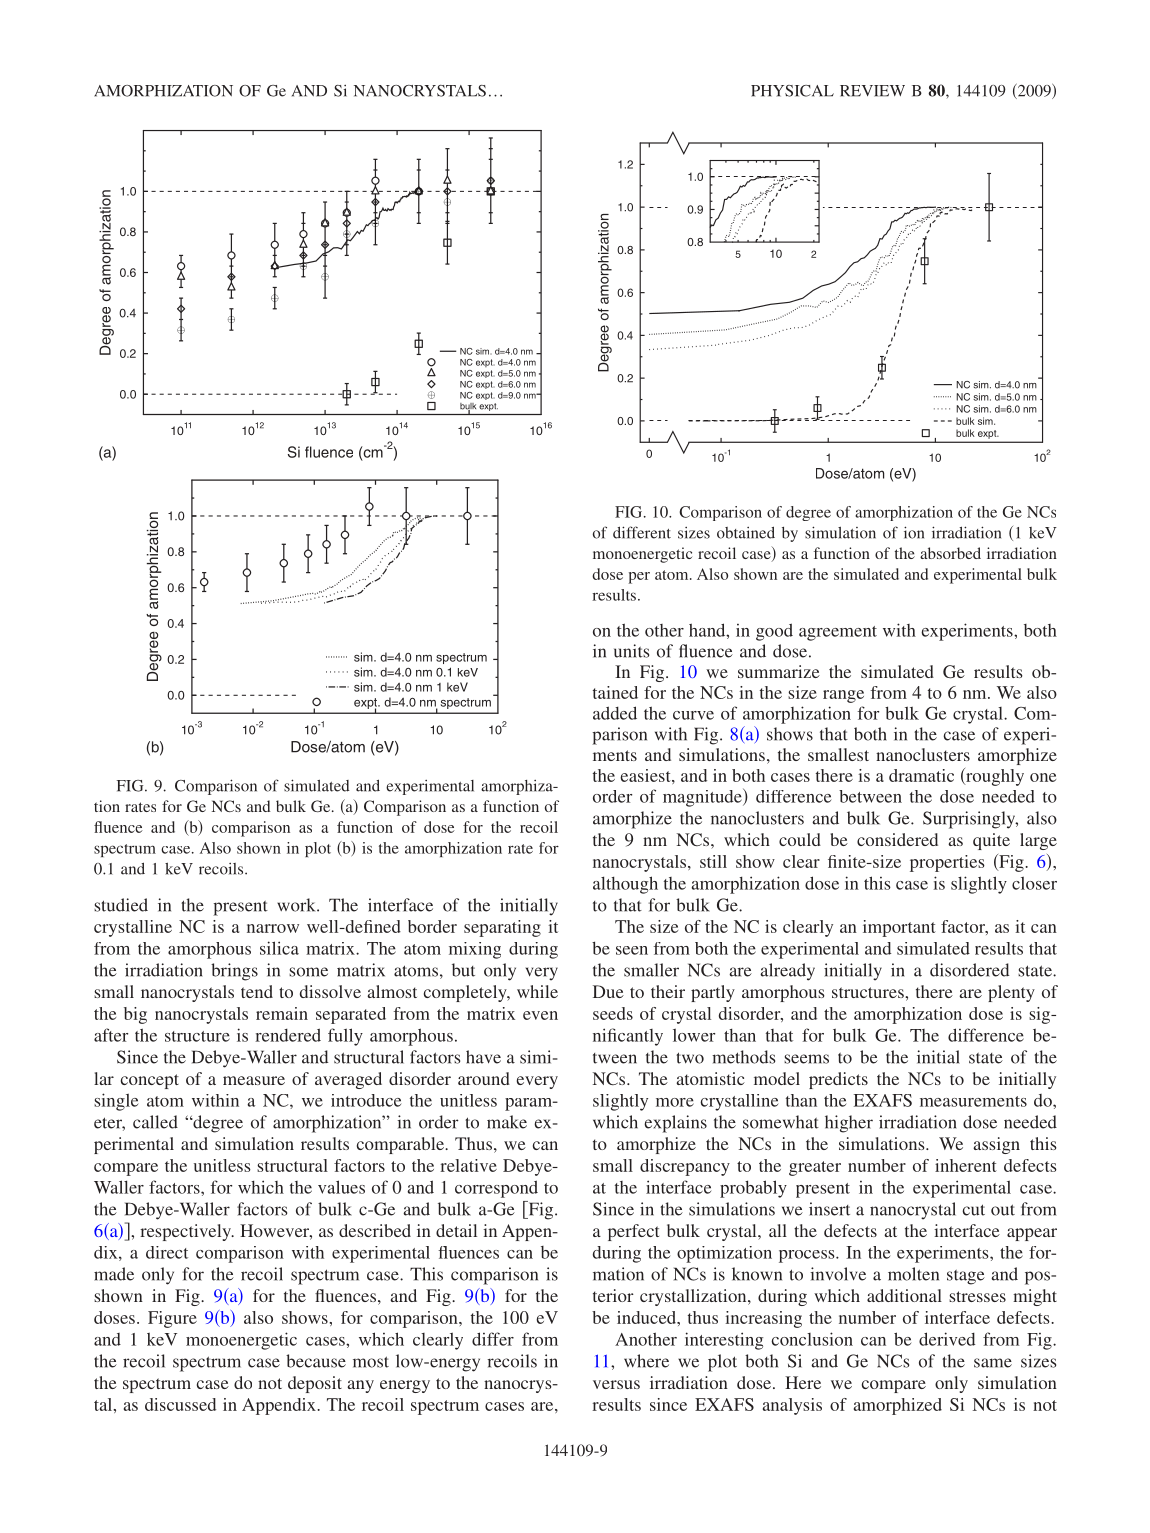  What do you see at coordinates (774, 632) in the screenshot?
I see `good` at bounding box center [774, 632].
